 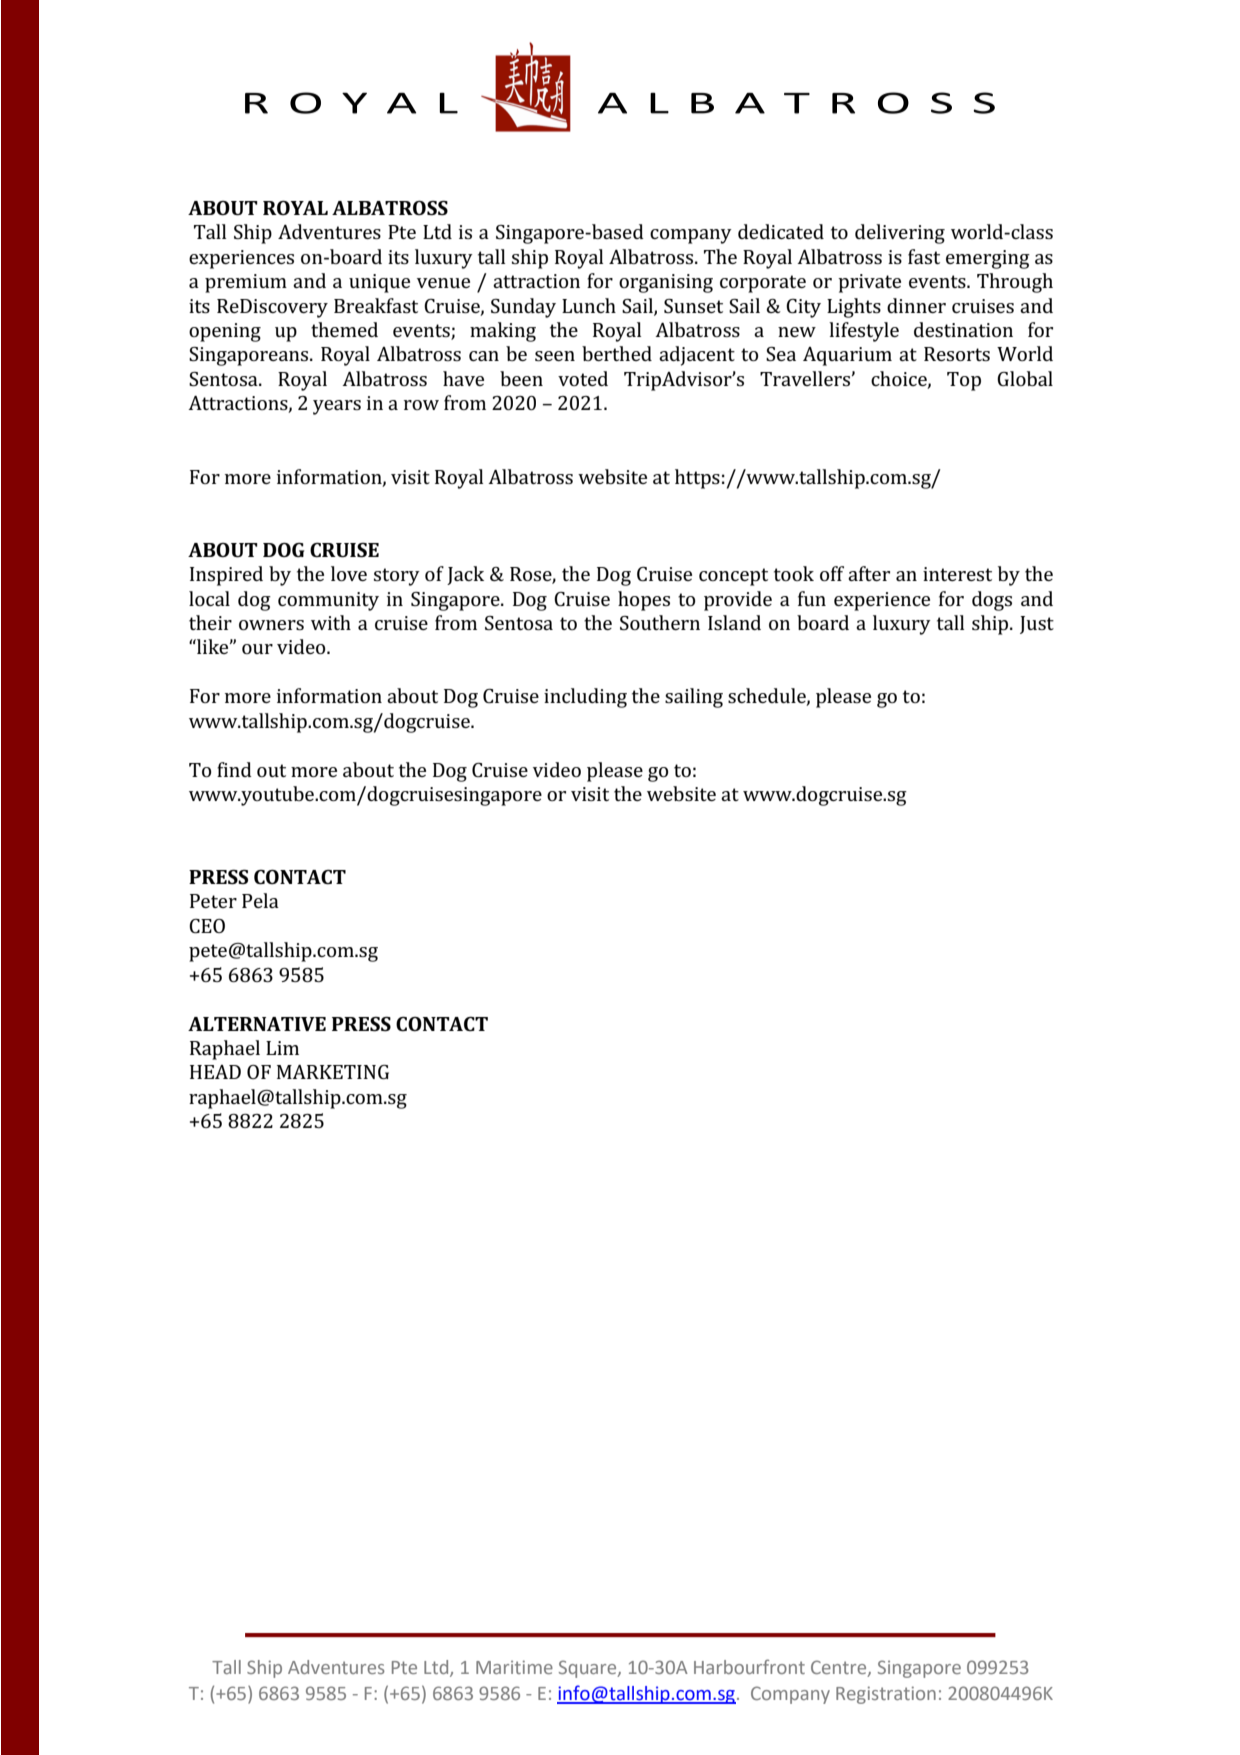 I want to click on Maritime, so click(x=514, y=1667).
